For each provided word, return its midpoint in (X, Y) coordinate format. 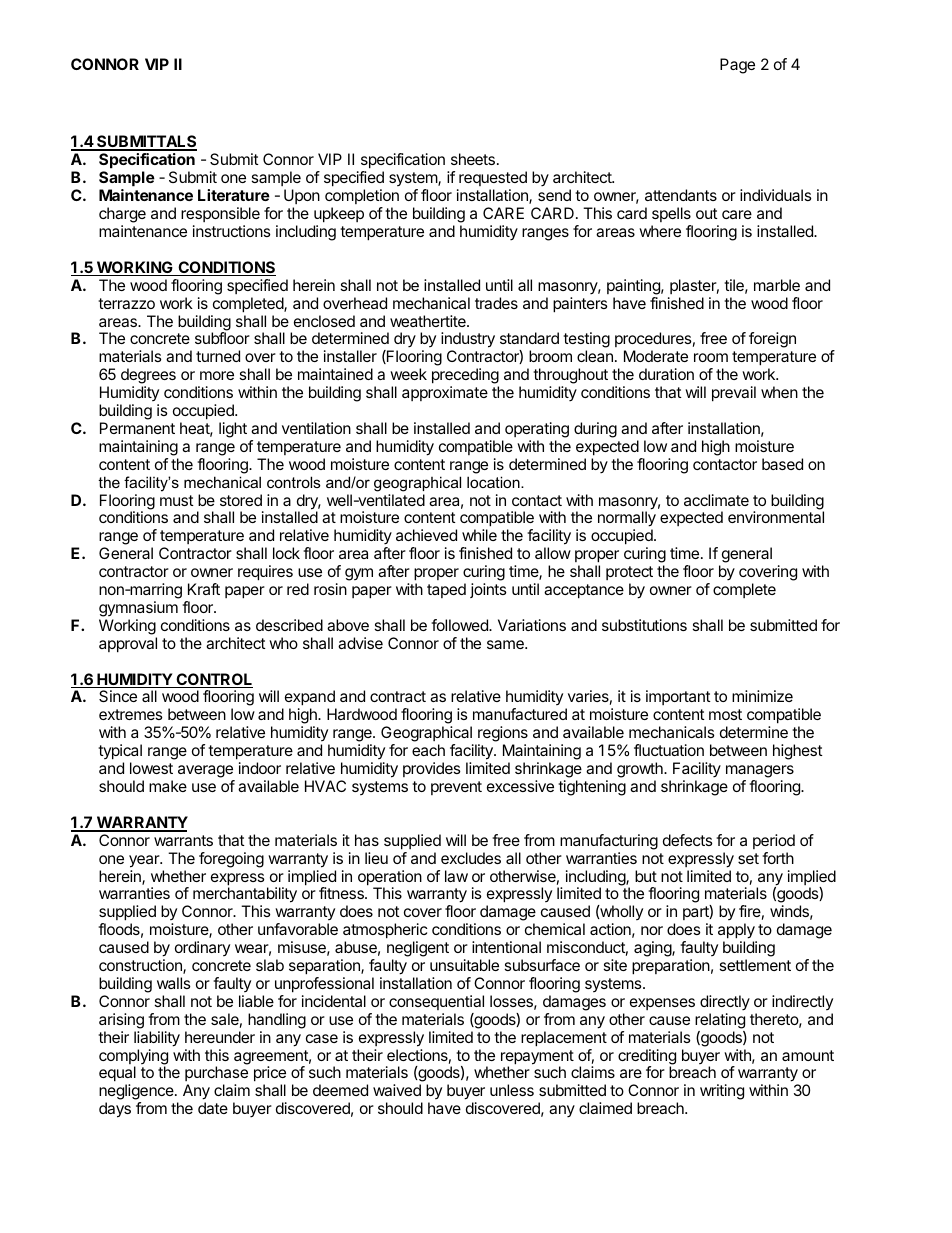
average (206, 773)
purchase (216, 1075)
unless (512, 1090)
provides (432, 769)
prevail (734, 394)
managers (760, 773)
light (233, 430)
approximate (445, 393)
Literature (234, 195)
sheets (473, 159)
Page (737, 66)
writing (722, 1092)
